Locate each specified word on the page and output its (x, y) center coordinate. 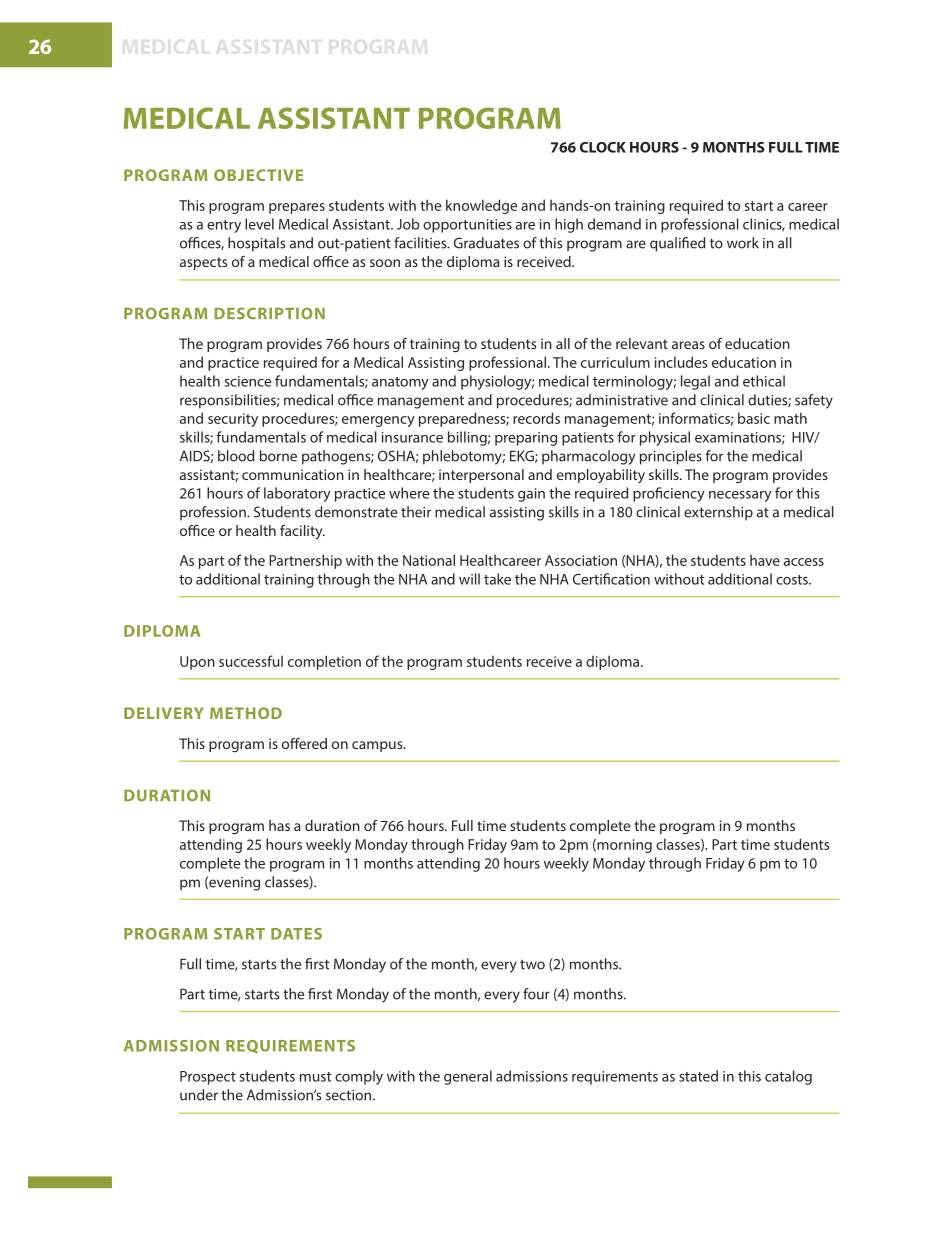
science (248, 381)
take (497, 579)
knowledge (481, 206)
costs (793, 580)
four (536, 994)
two (532, 964)
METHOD (246, 713)
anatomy (400, 383)
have (765, 560)
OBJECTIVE (258, 175)
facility (302, 532)
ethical (764, 381)
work (743, 243)
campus (378, 746)
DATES (296, 934)
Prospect (208, 1078)
